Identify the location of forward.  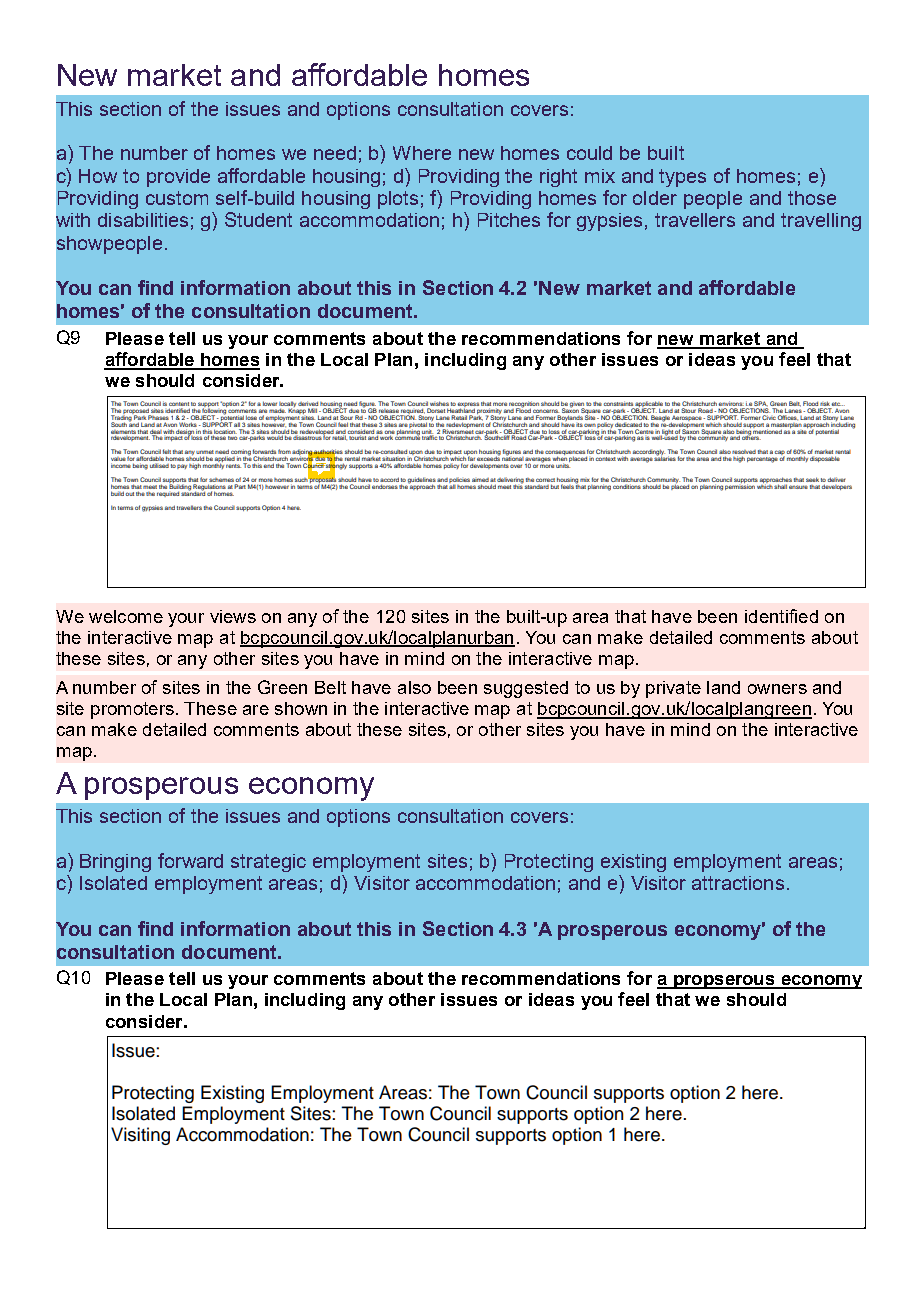
(190, 860).
